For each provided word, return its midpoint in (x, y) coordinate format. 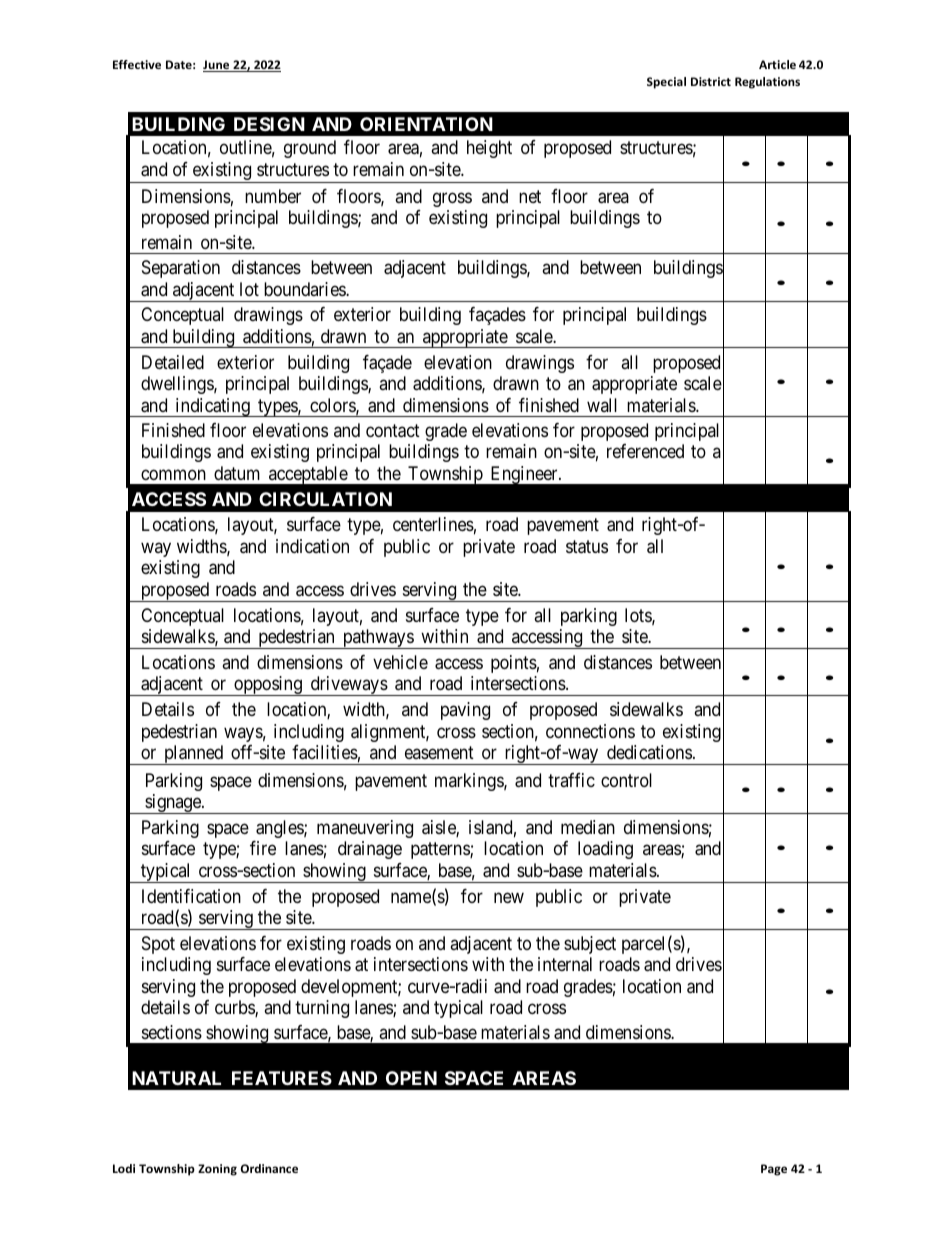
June (217, 66)
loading (605, 850)
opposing (268, 686)
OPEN (411, 1078)
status (587, 547)
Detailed (173, 362)
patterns (441, 850)
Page (774, 1170)
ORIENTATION (426, 124)
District (711, 81)
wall (602, 405)
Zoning (217, 1170)
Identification (191, 896)
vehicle (400, 662)
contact (393, 431)
